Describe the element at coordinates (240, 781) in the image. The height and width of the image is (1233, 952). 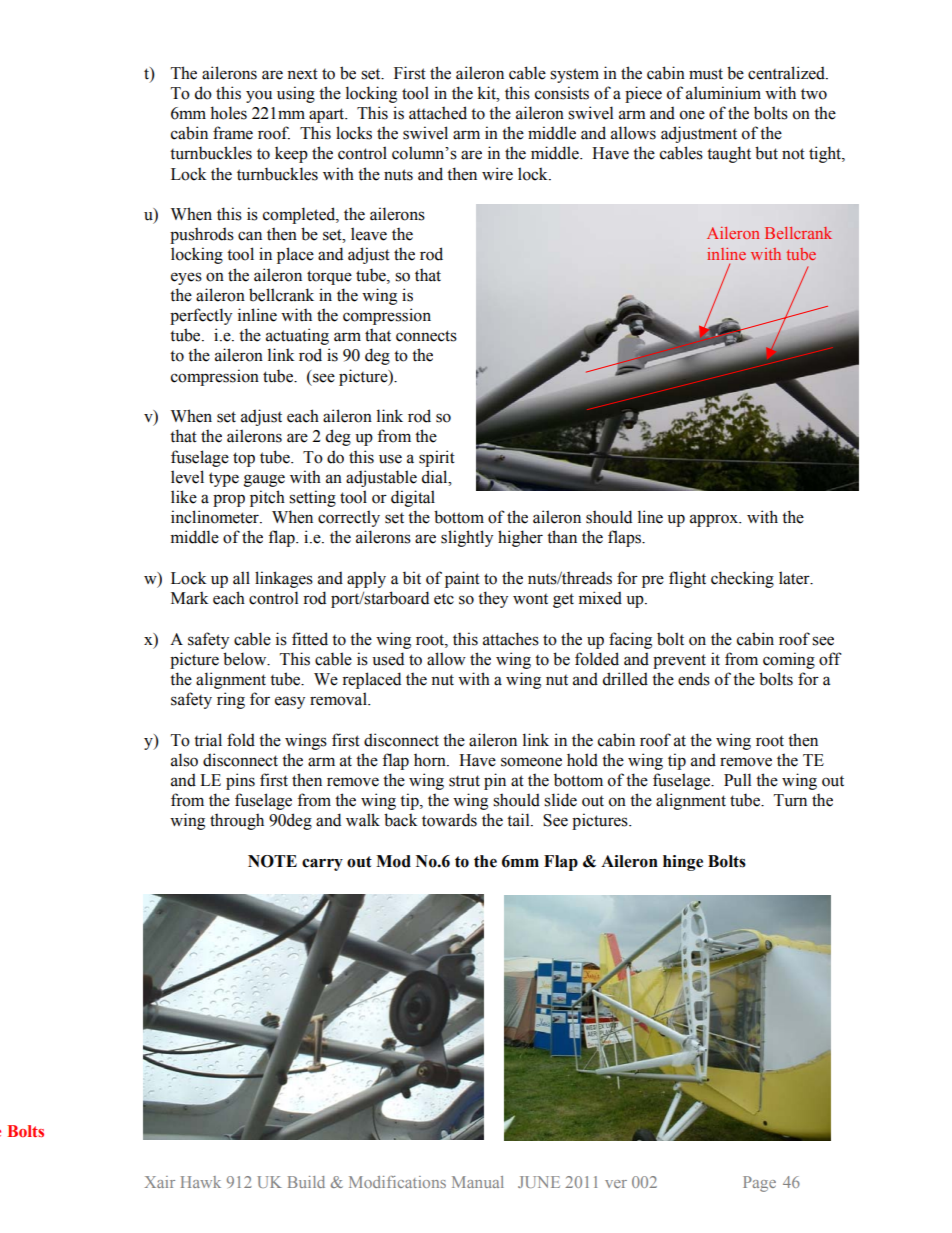
I see `pins` at that location.
